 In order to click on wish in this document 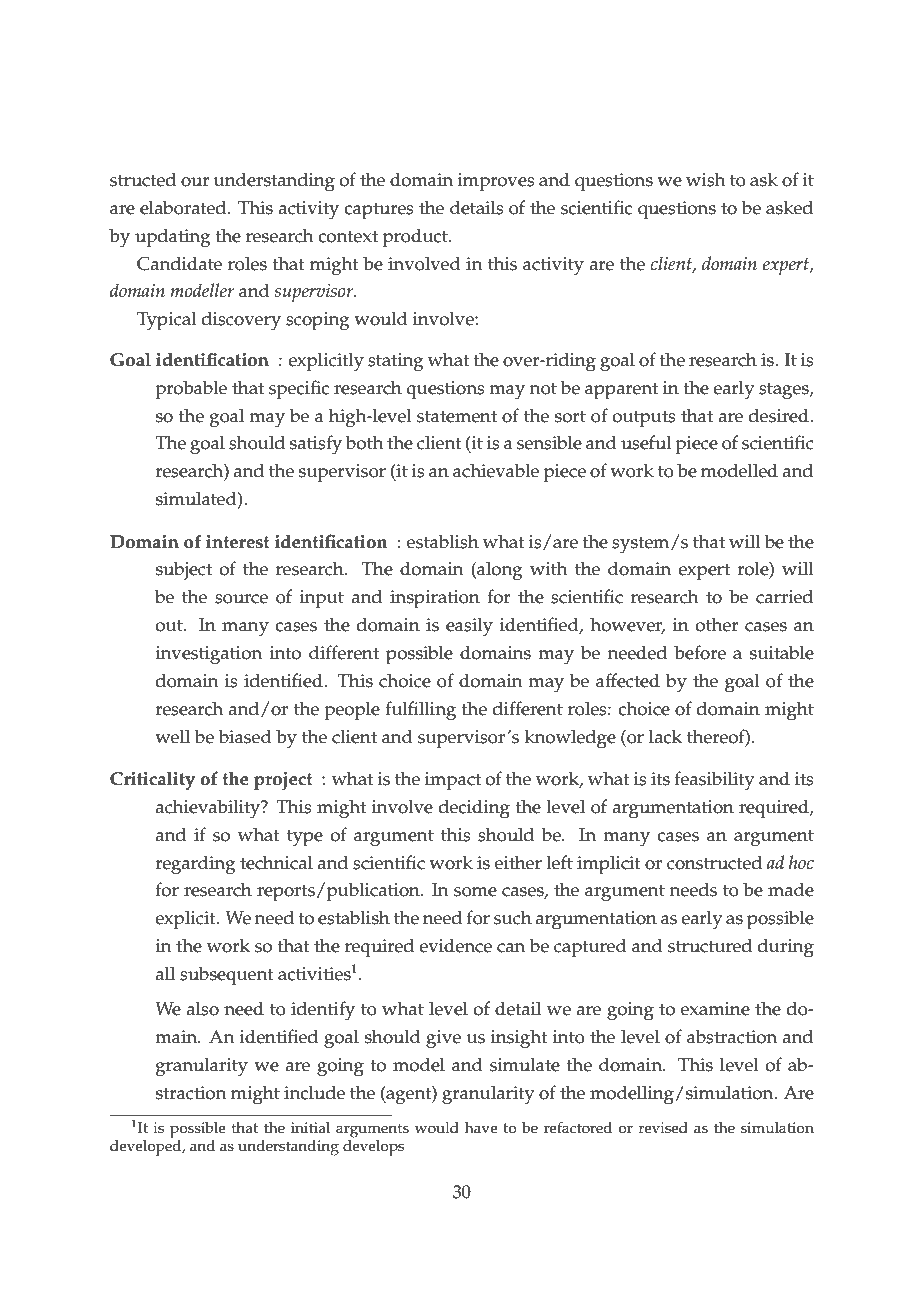, I will do `click(705, 179)`.
